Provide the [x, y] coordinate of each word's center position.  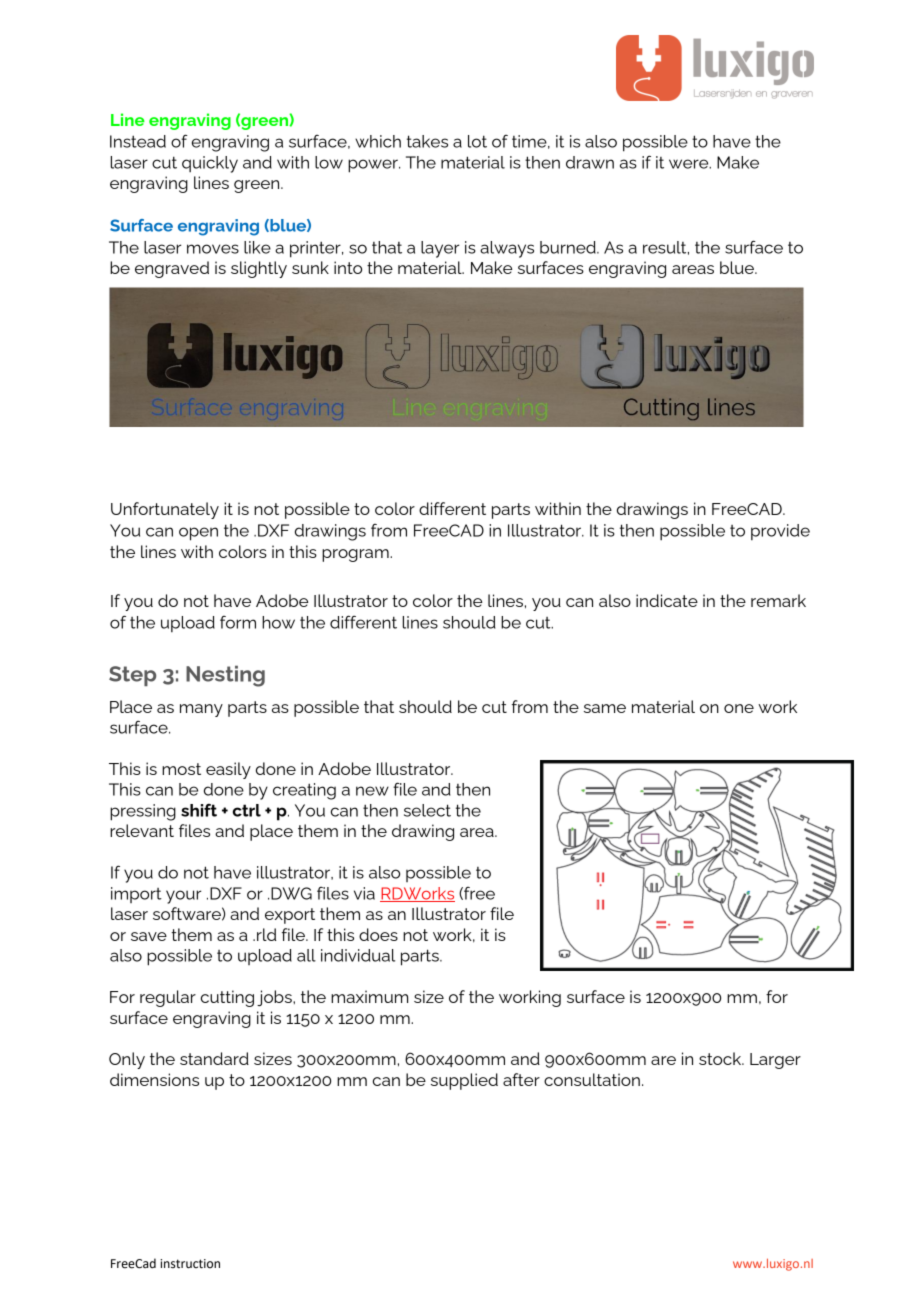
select [427, 810]
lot [477, 141]
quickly [210, 164]
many [201, 710]
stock [721, 1058]
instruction [190, 1264]
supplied [464, 1081]
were [690, 164]
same [605, 708]
